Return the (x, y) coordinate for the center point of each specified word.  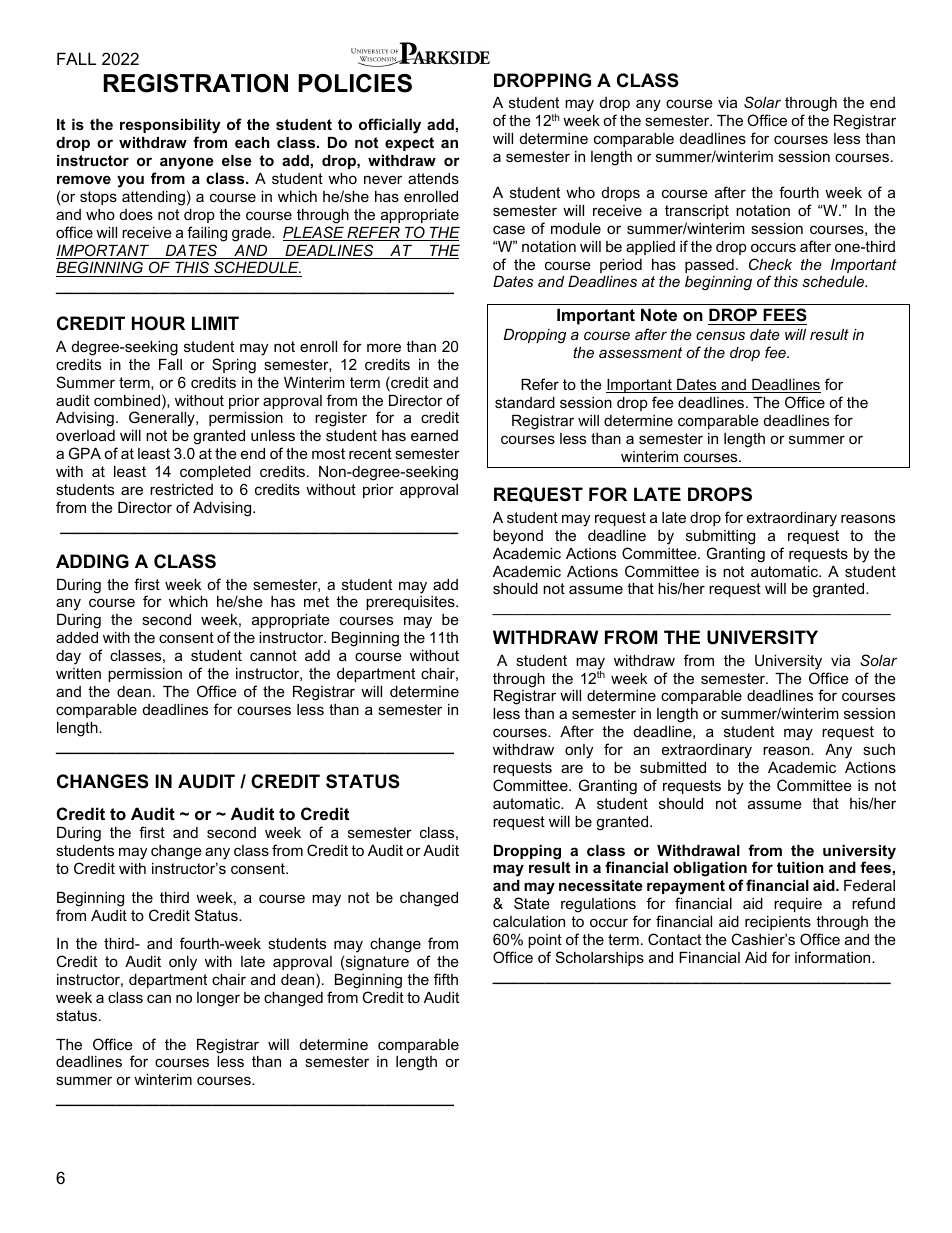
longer (218, 999)
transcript (697, 212)
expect (409, 144)
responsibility (170, 128)
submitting (720, 537)
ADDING (92, 561)
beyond (518, 537)
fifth (446, 979)
